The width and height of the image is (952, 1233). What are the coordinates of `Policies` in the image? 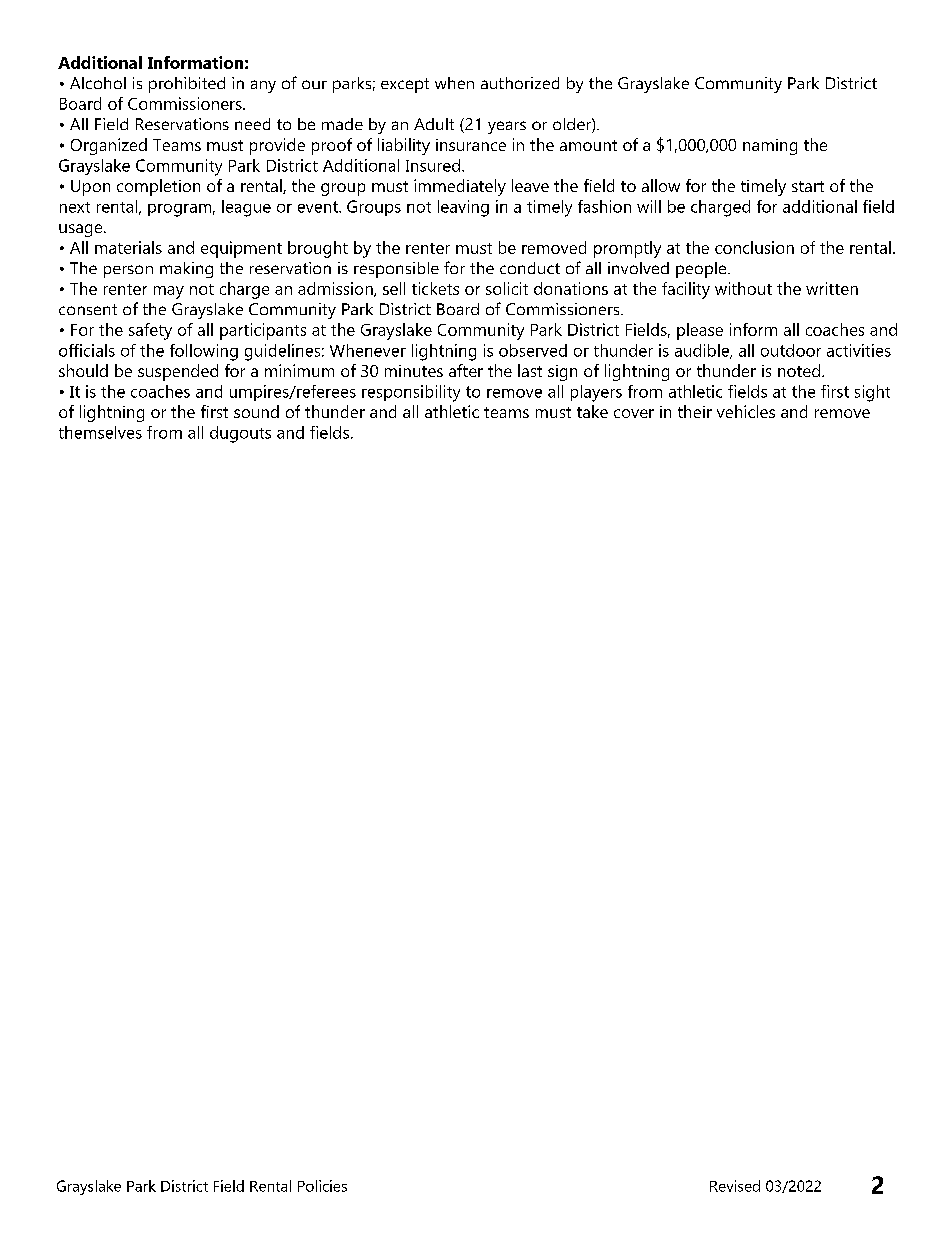 It's located at (322, 1186).
